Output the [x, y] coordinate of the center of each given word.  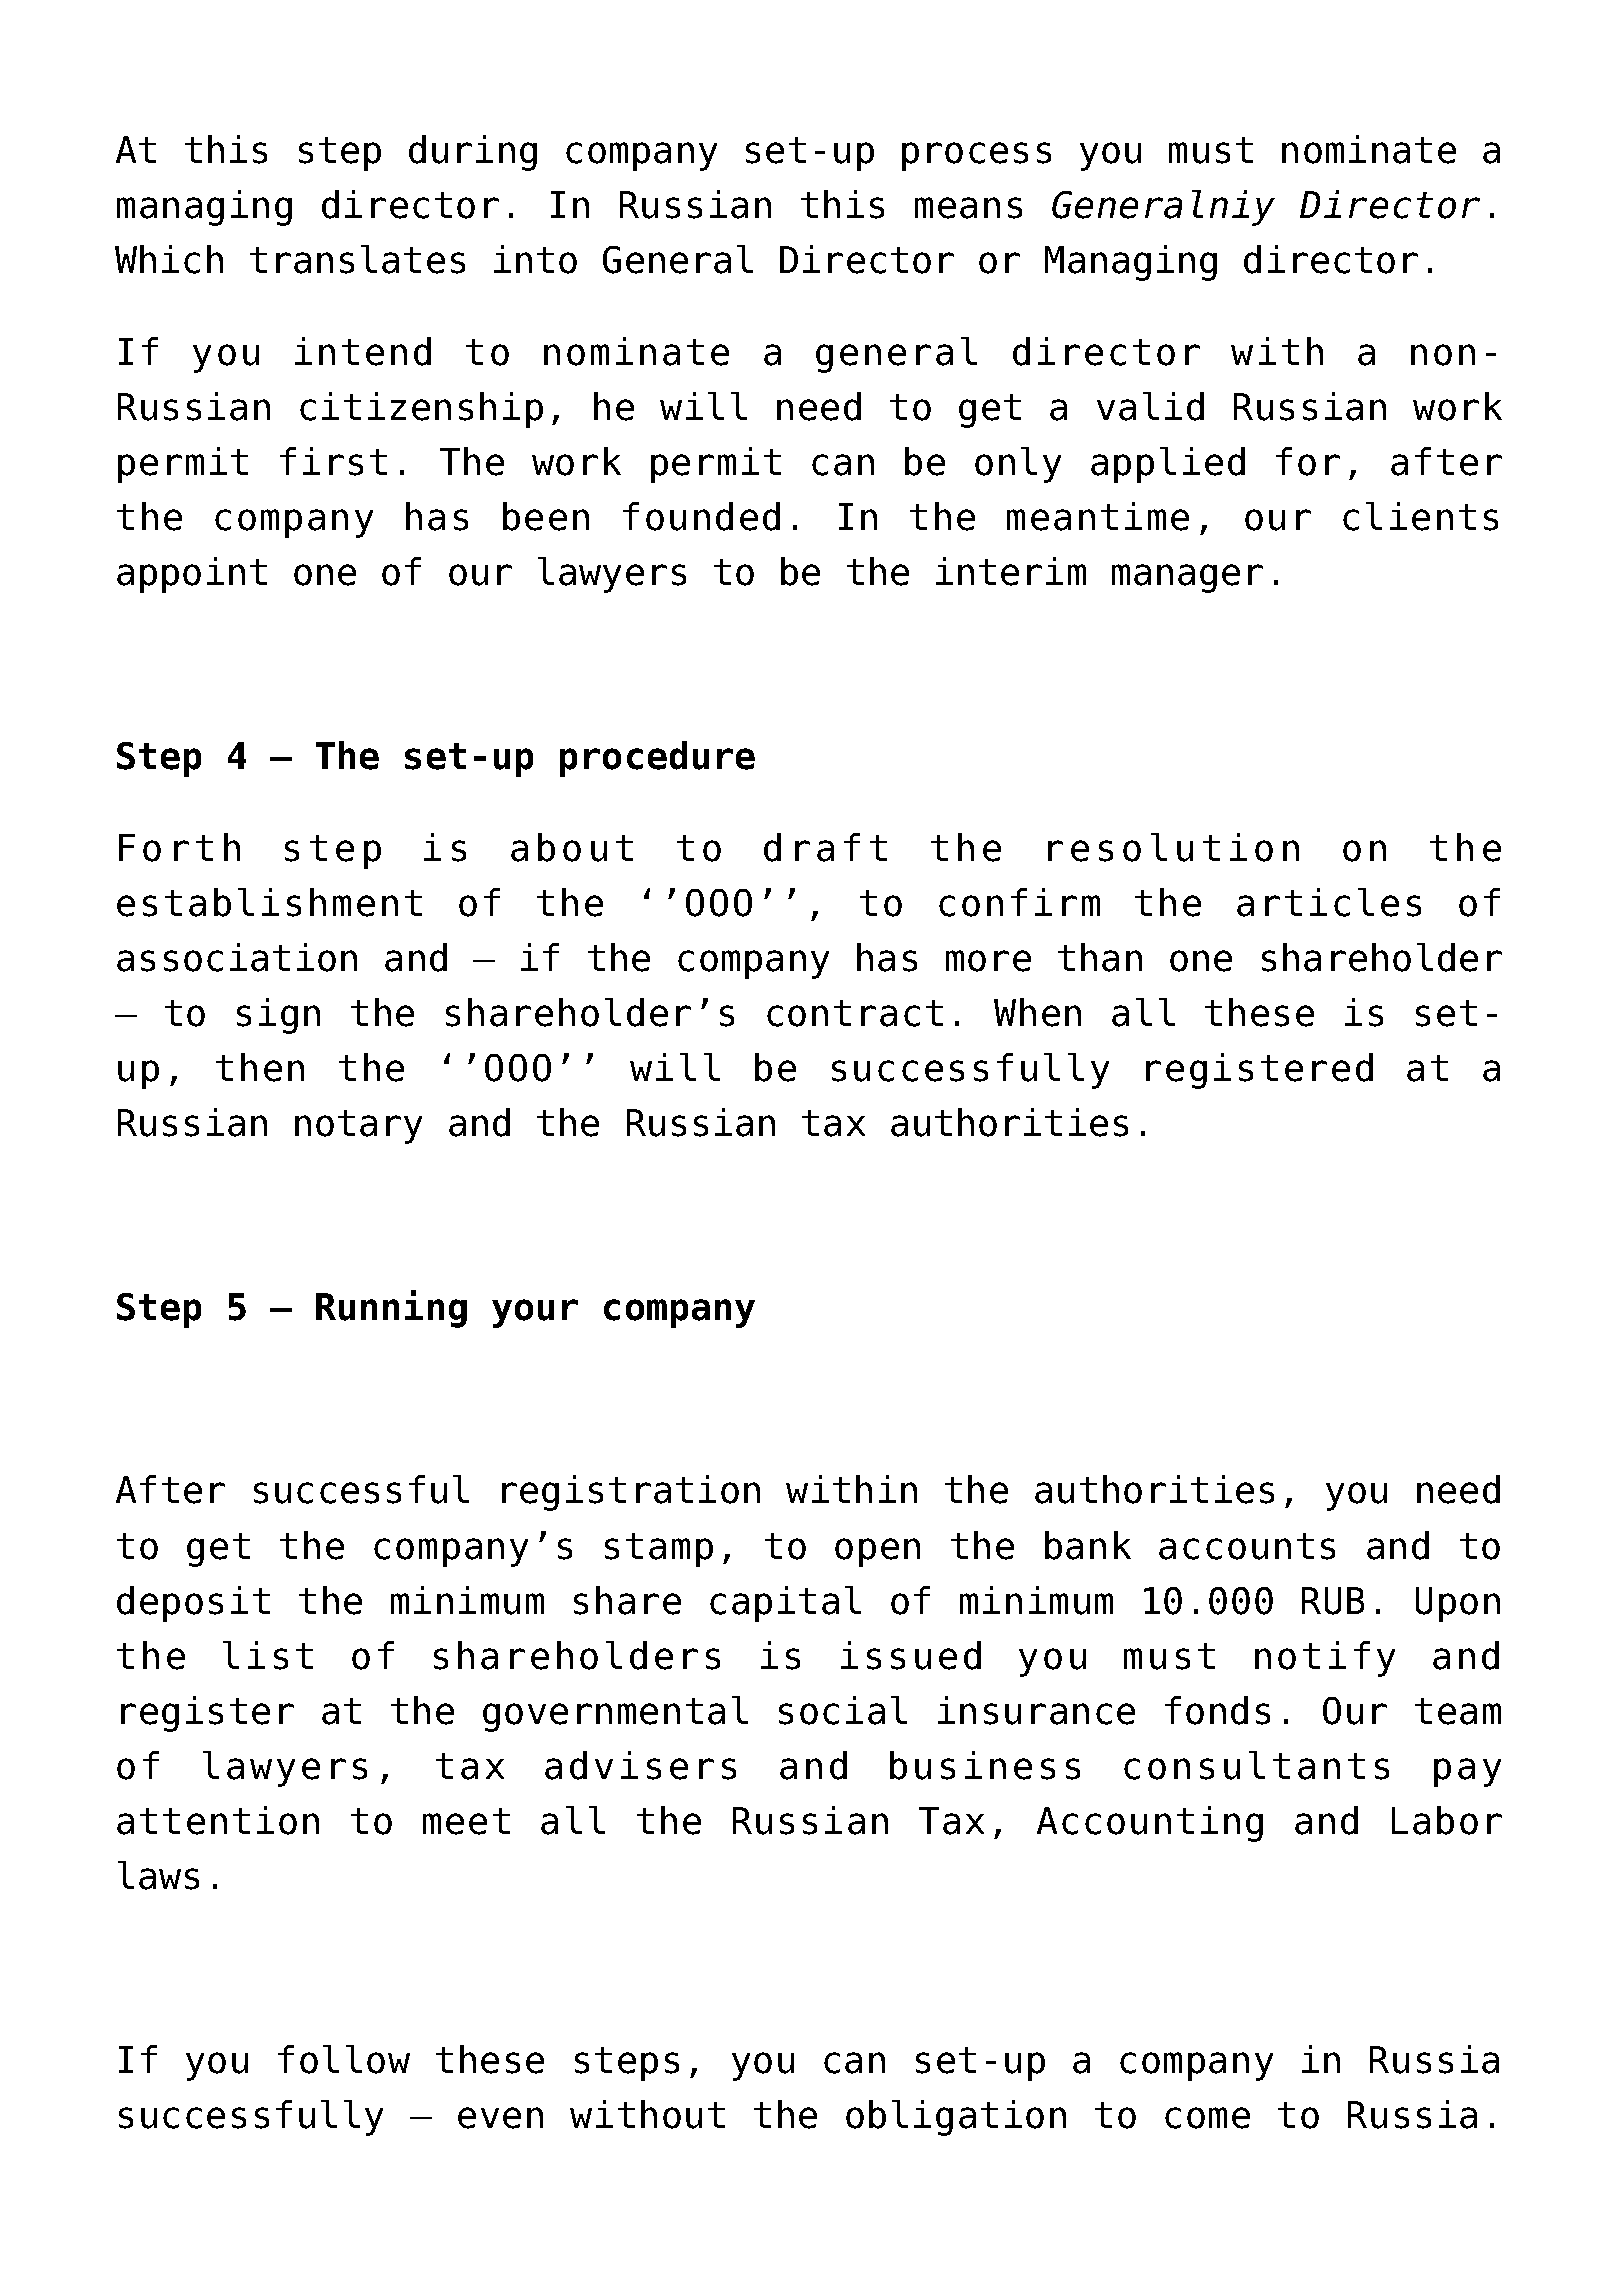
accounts [1247, 1546]
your [535, 1313]
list [268, 1655]
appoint [192, 575]
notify [1325, 1659]
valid [1150, 406]
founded [701, 516]
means [968, 208]
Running [391, 1309]
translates [357, 259]
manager [1187, 578]
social [843, 1710]
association [237, 957]
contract [855, 1013]
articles [1329, 902]
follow [344, 2059]
